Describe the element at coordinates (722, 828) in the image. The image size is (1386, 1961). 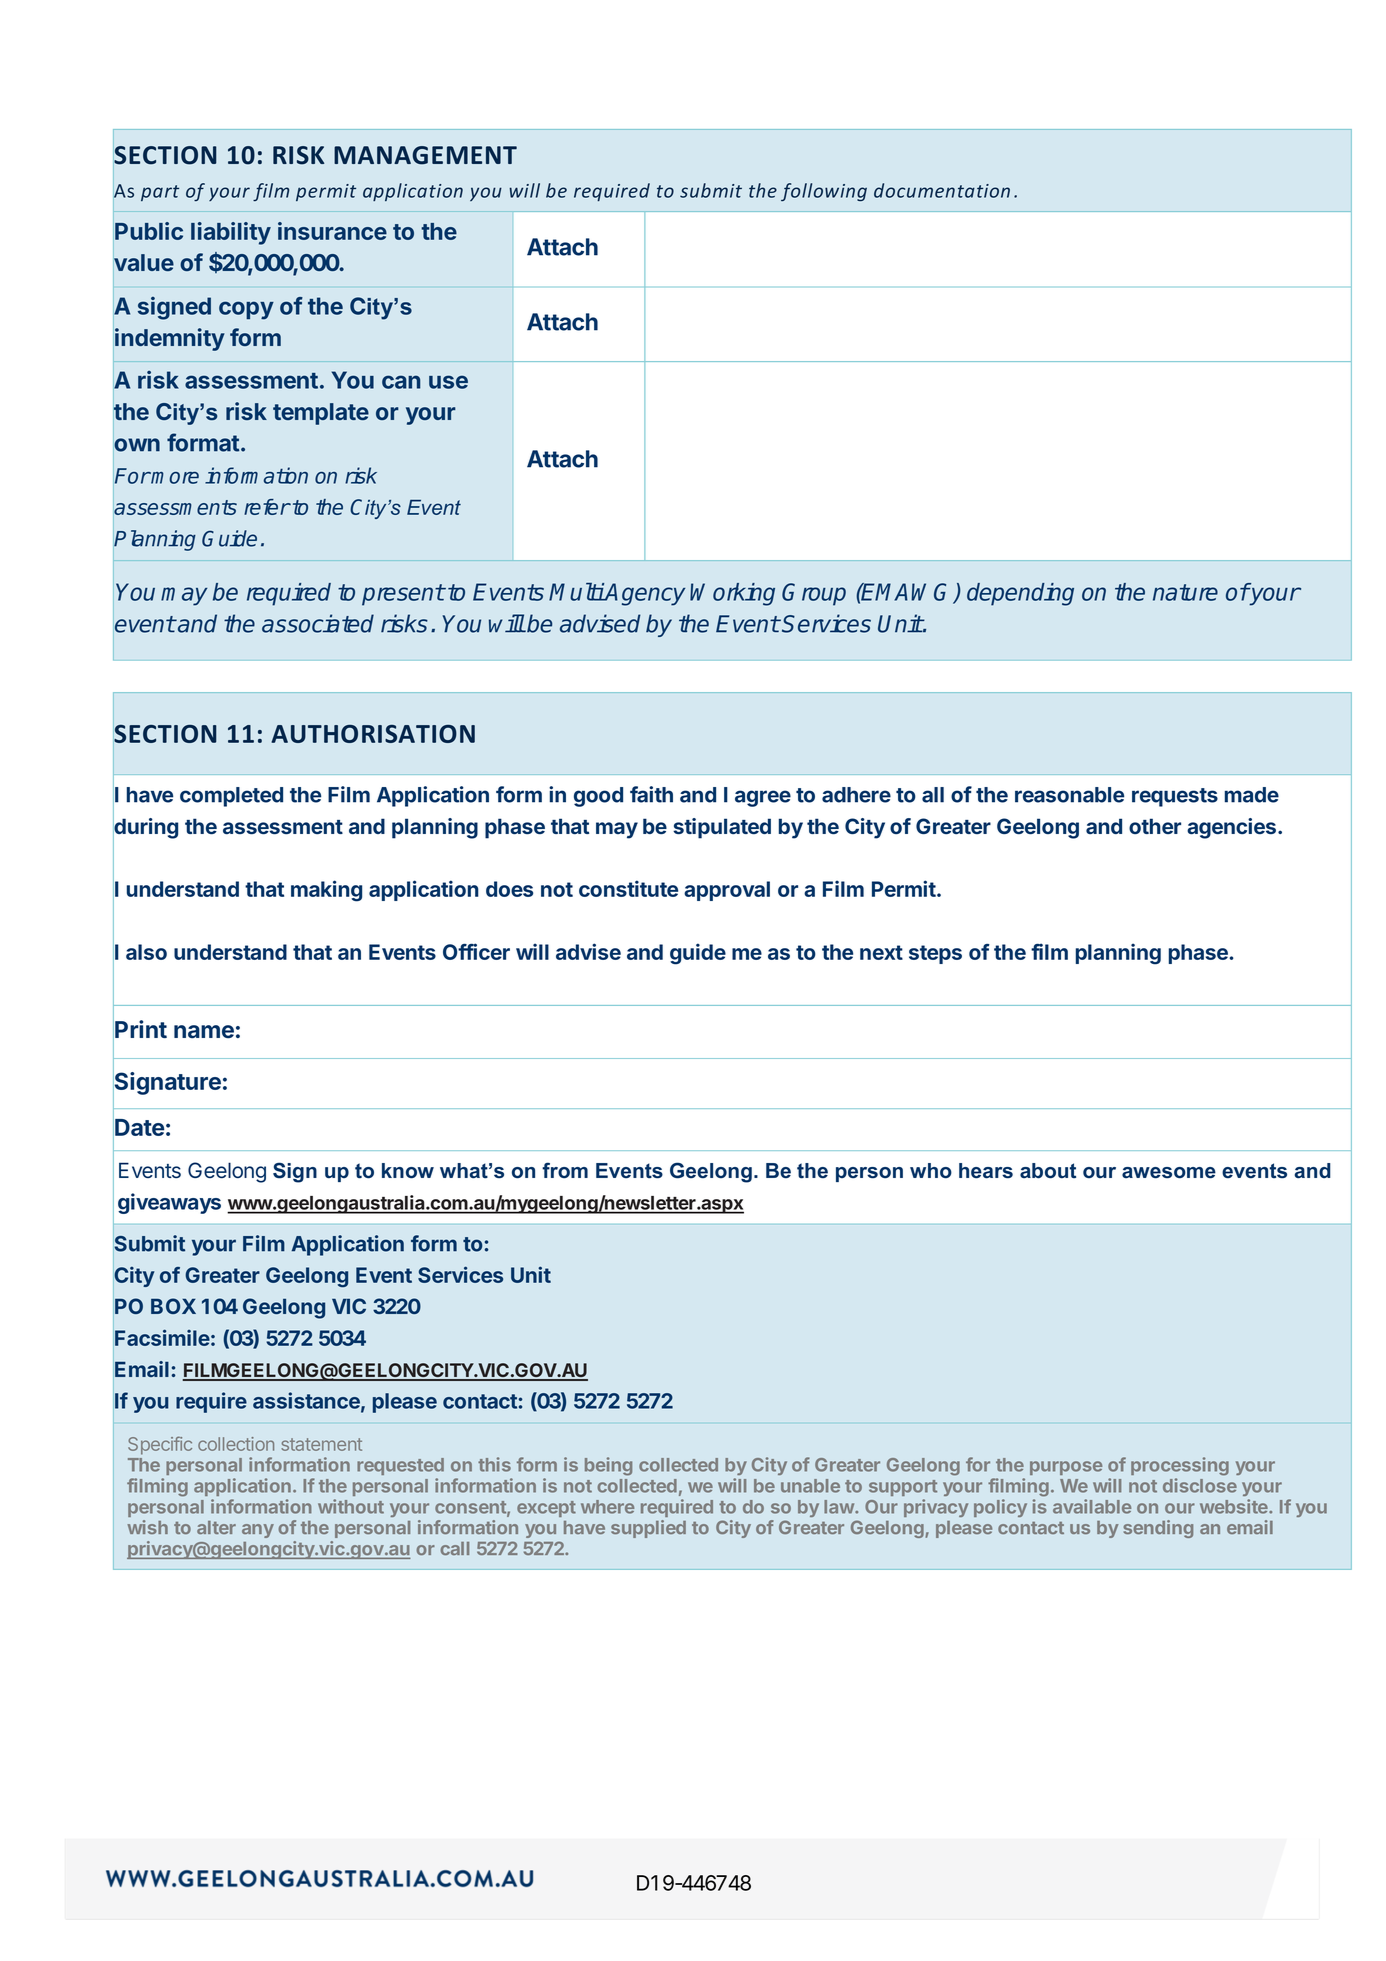
I see `stipulated` at that location.
